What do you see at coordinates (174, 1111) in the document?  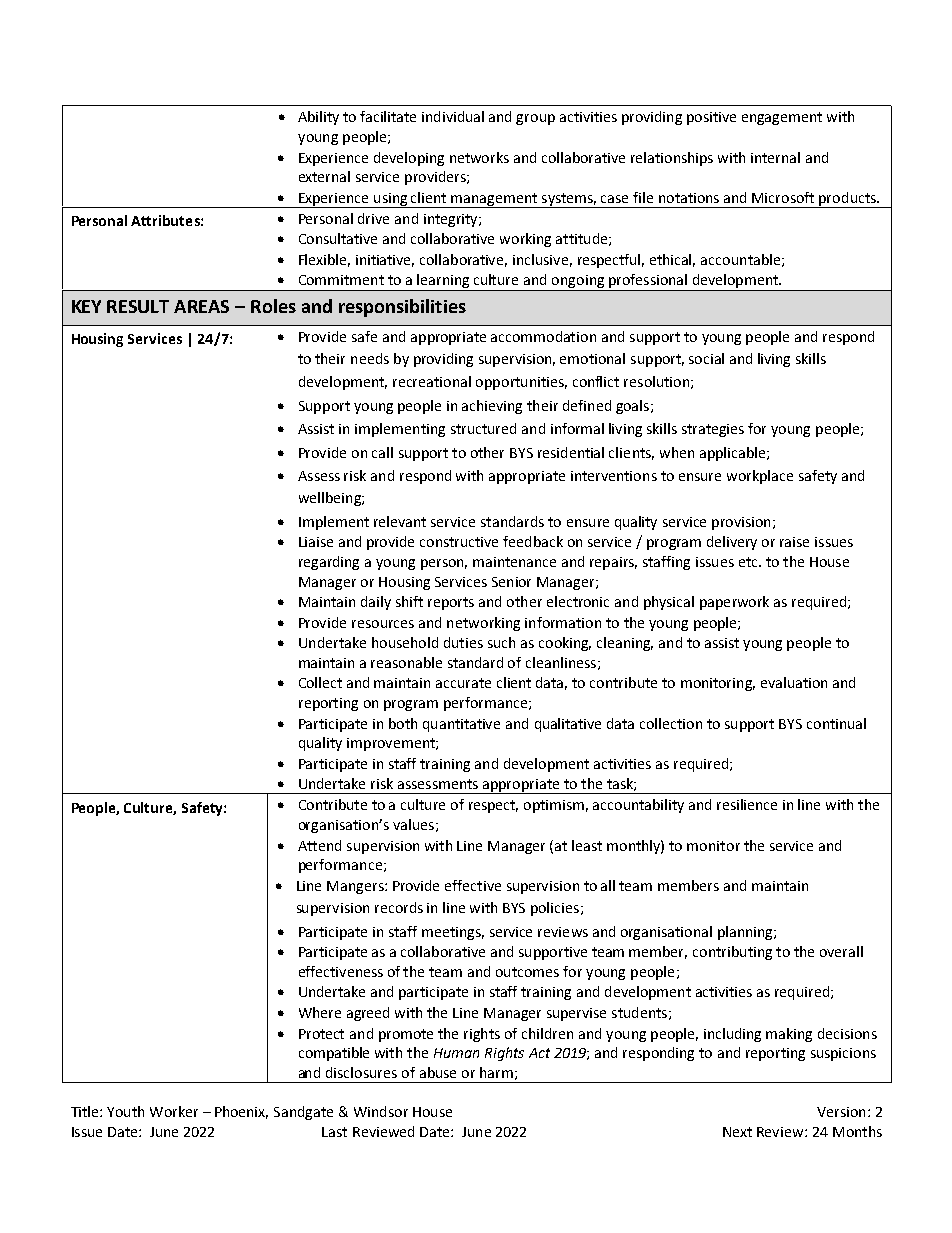 I see `Worker` at bounding box center [174, 1111].
